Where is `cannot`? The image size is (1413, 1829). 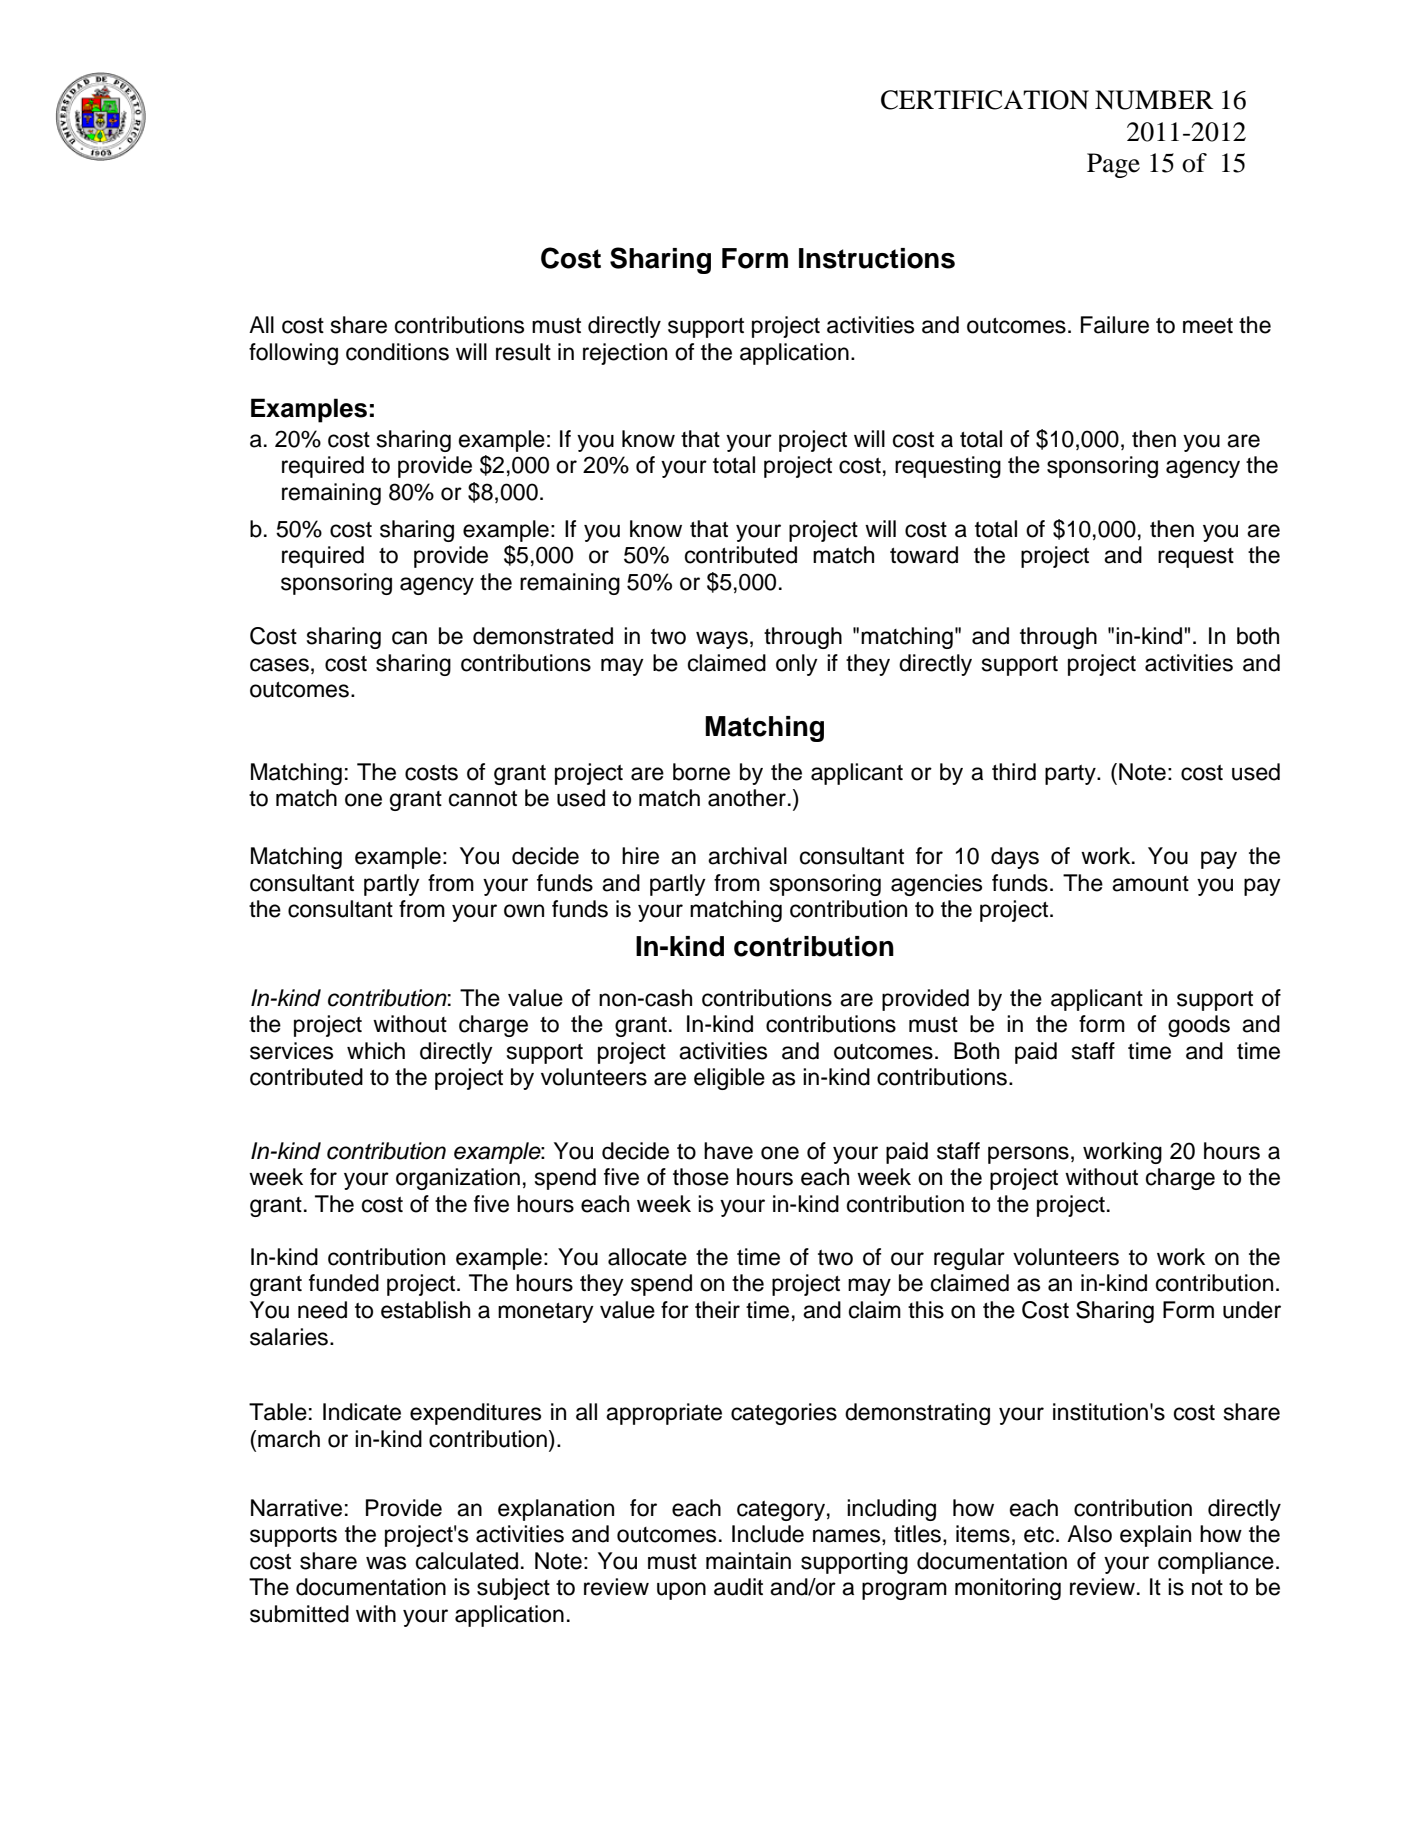
cannot is located at coordinates (483, 799).
